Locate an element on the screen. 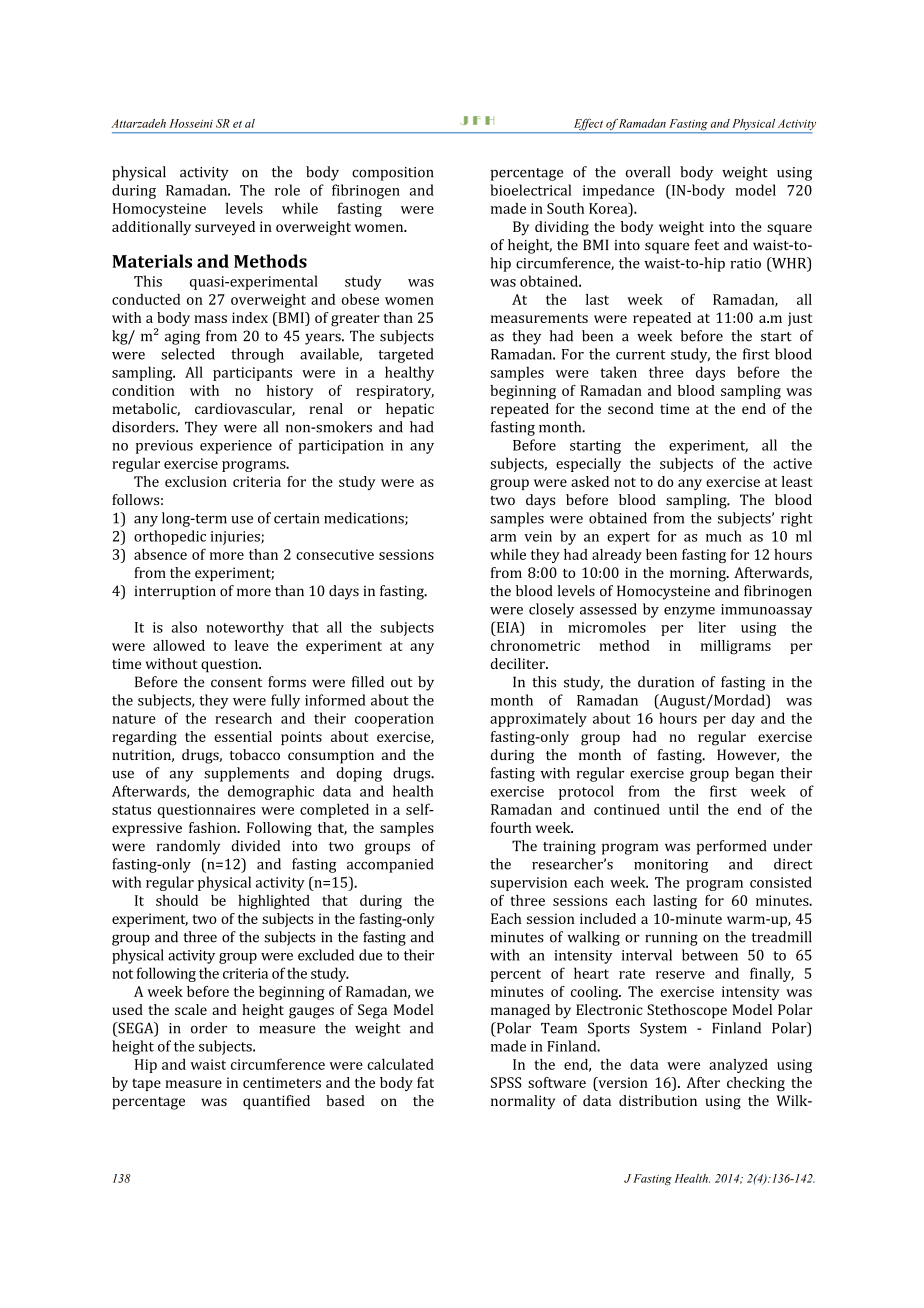 The height and width of the screenshot is (1308, 924). fourth is located at coordinates (511, 827).
